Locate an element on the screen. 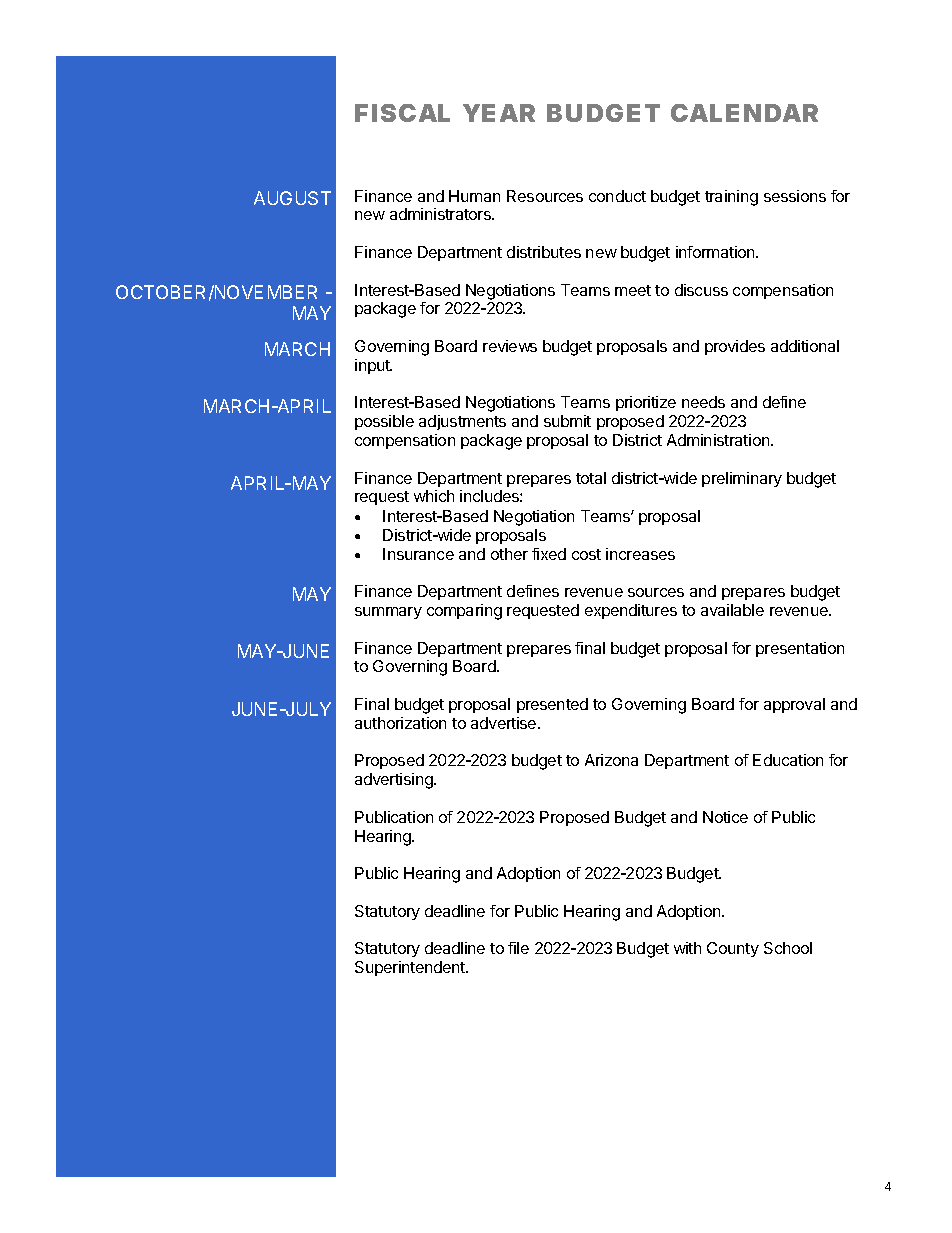 This screenshot has width=952, height=1233. input is located at coordinates (373, 366).
